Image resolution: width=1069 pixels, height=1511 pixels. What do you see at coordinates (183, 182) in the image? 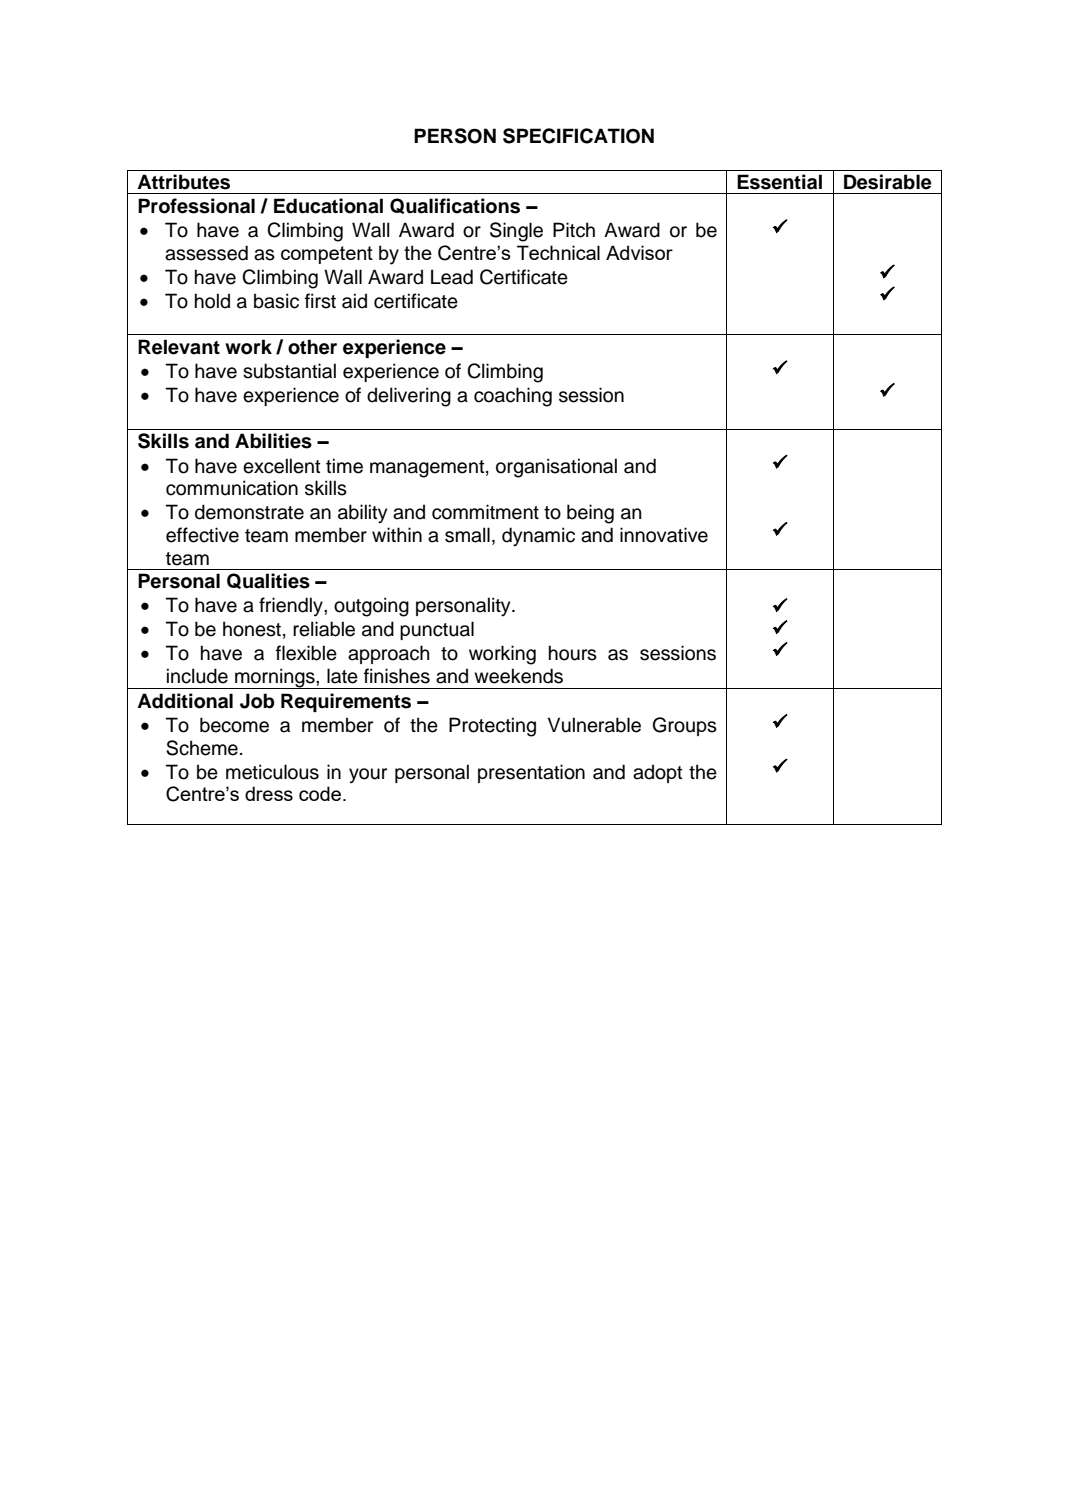
I see `Attributes` at bounding box center [183, 182].
